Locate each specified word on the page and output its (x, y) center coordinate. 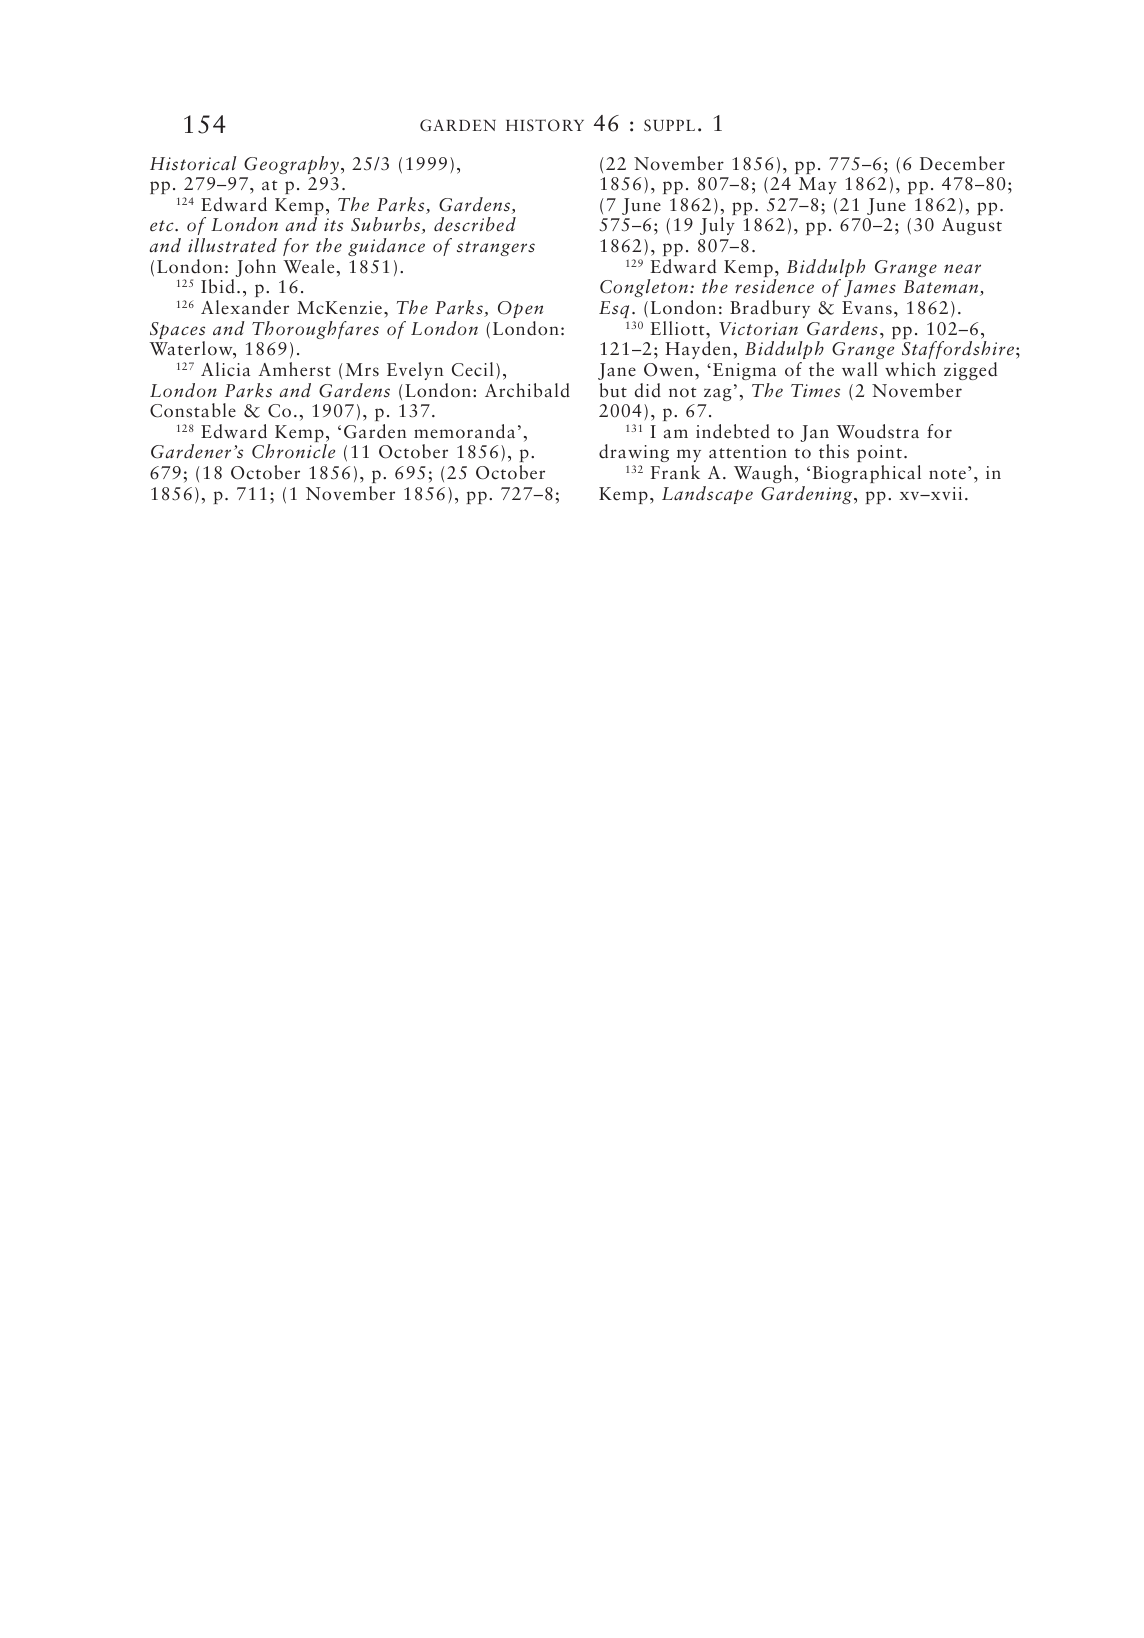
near (962, 269)
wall (860, 369)
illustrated (232, 245)
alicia (225, 369)
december (962, 163)
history (545, 125)
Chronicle (293, 451)
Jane (617, 371)
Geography (291, 165)
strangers (496, 248)
